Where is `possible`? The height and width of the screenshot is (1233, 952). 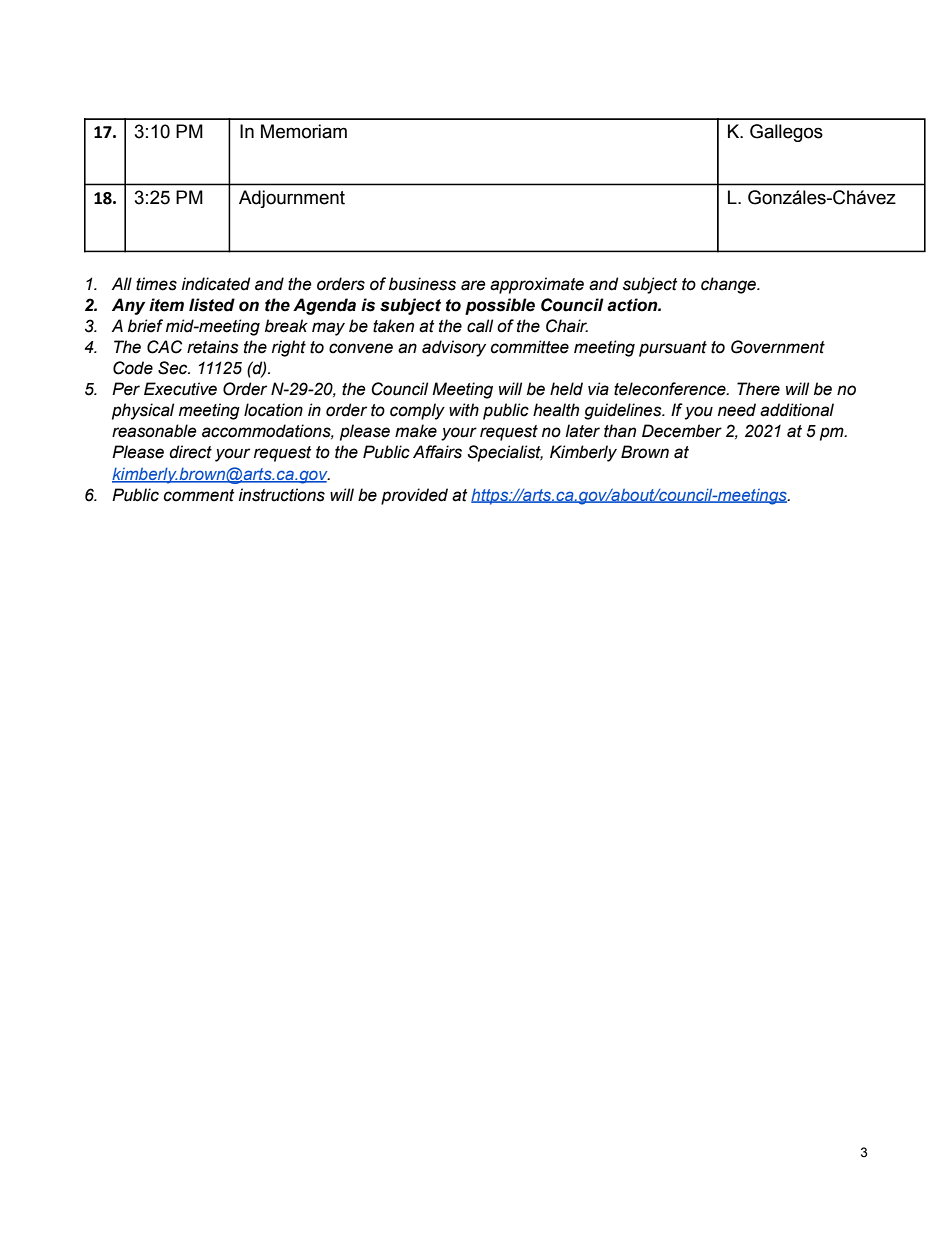
possible is located at coordinates (500, 306).
